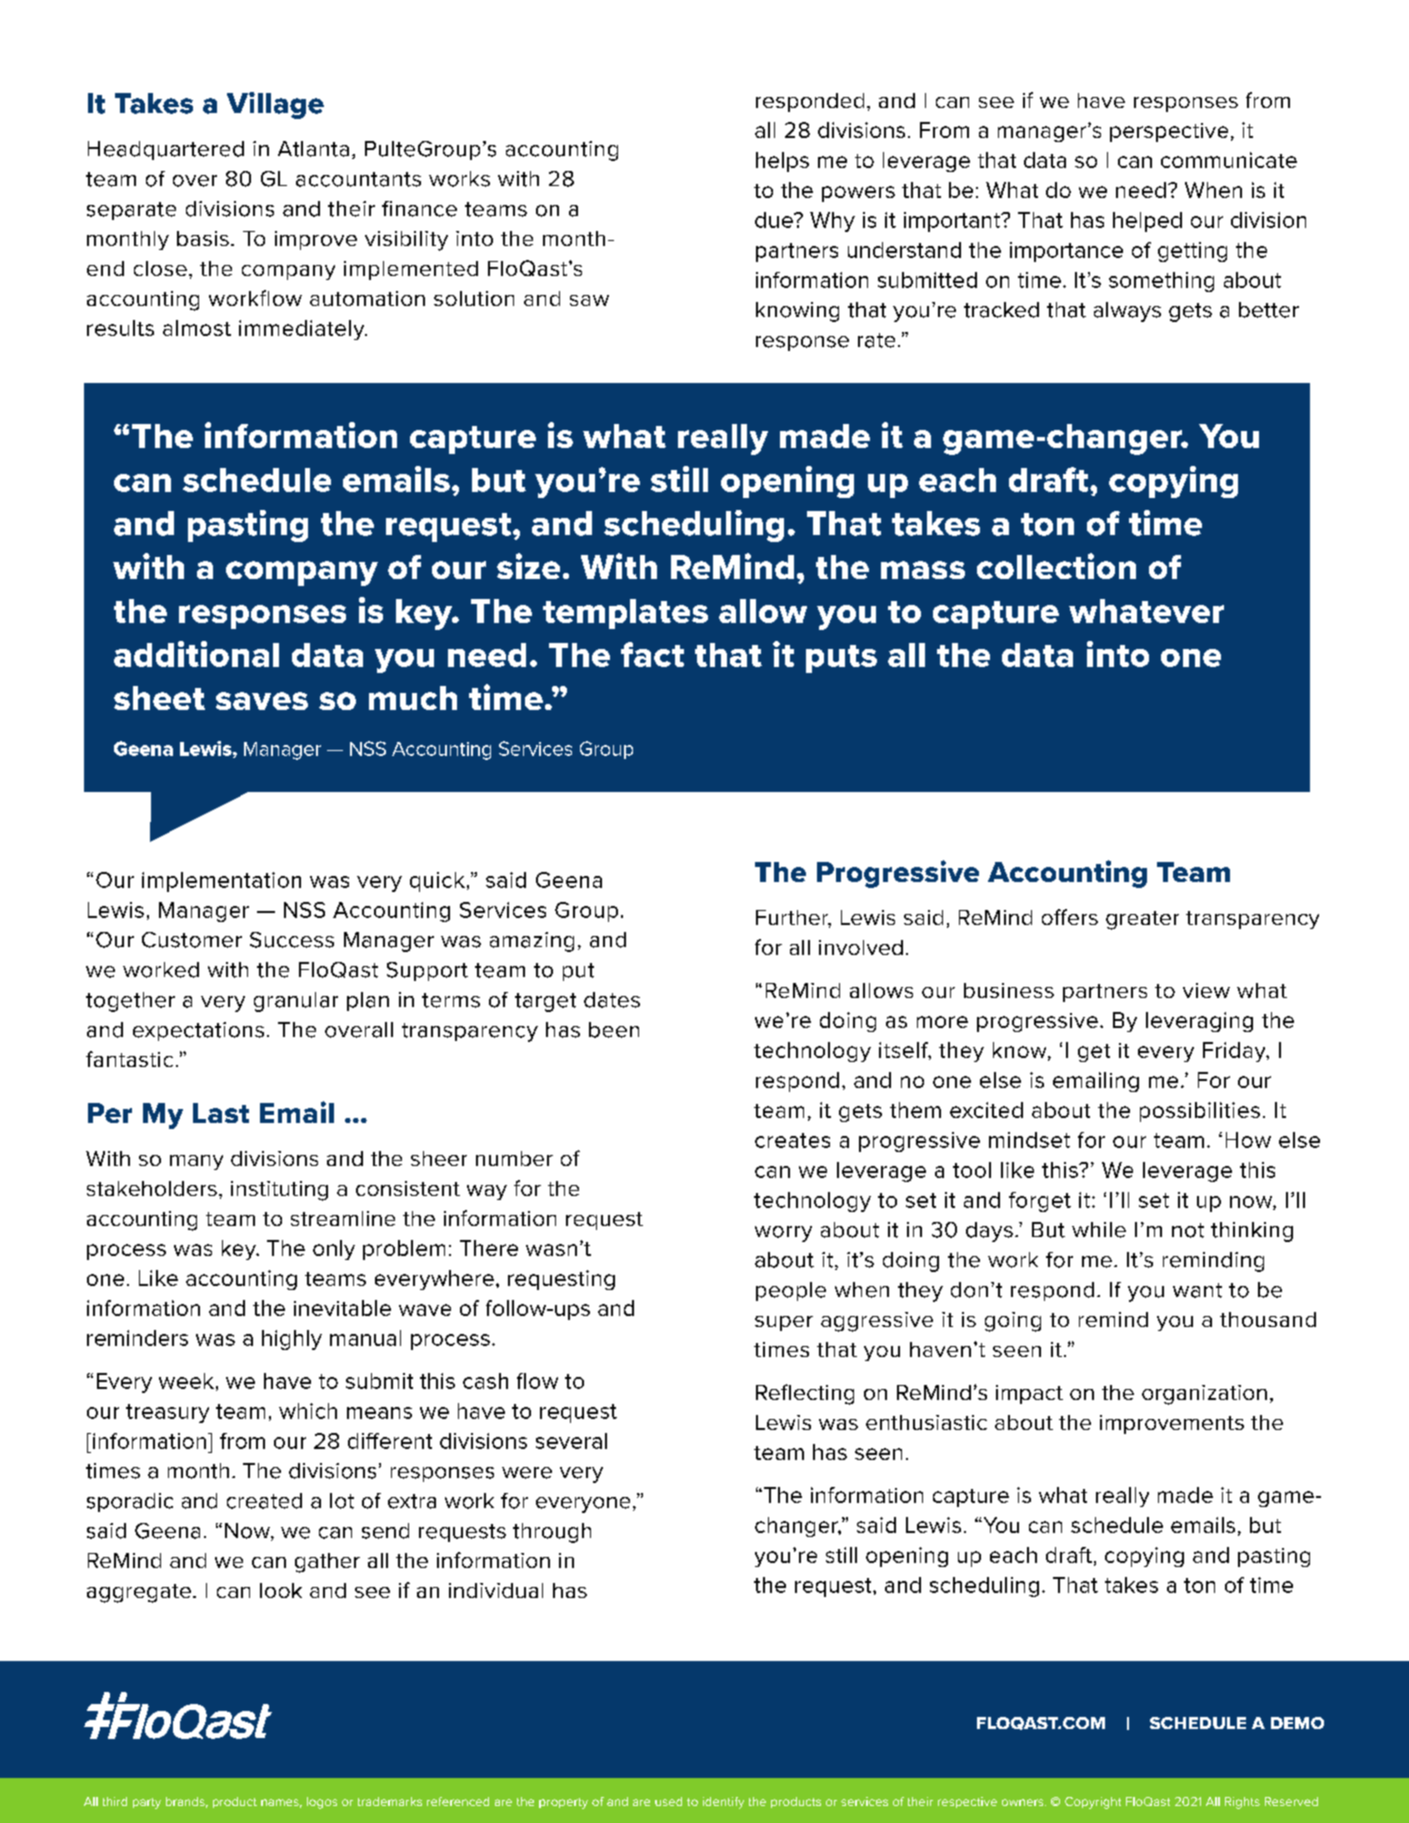  Describe the element at coordinates (262, 701) in the document. I see `saves` at that location.
